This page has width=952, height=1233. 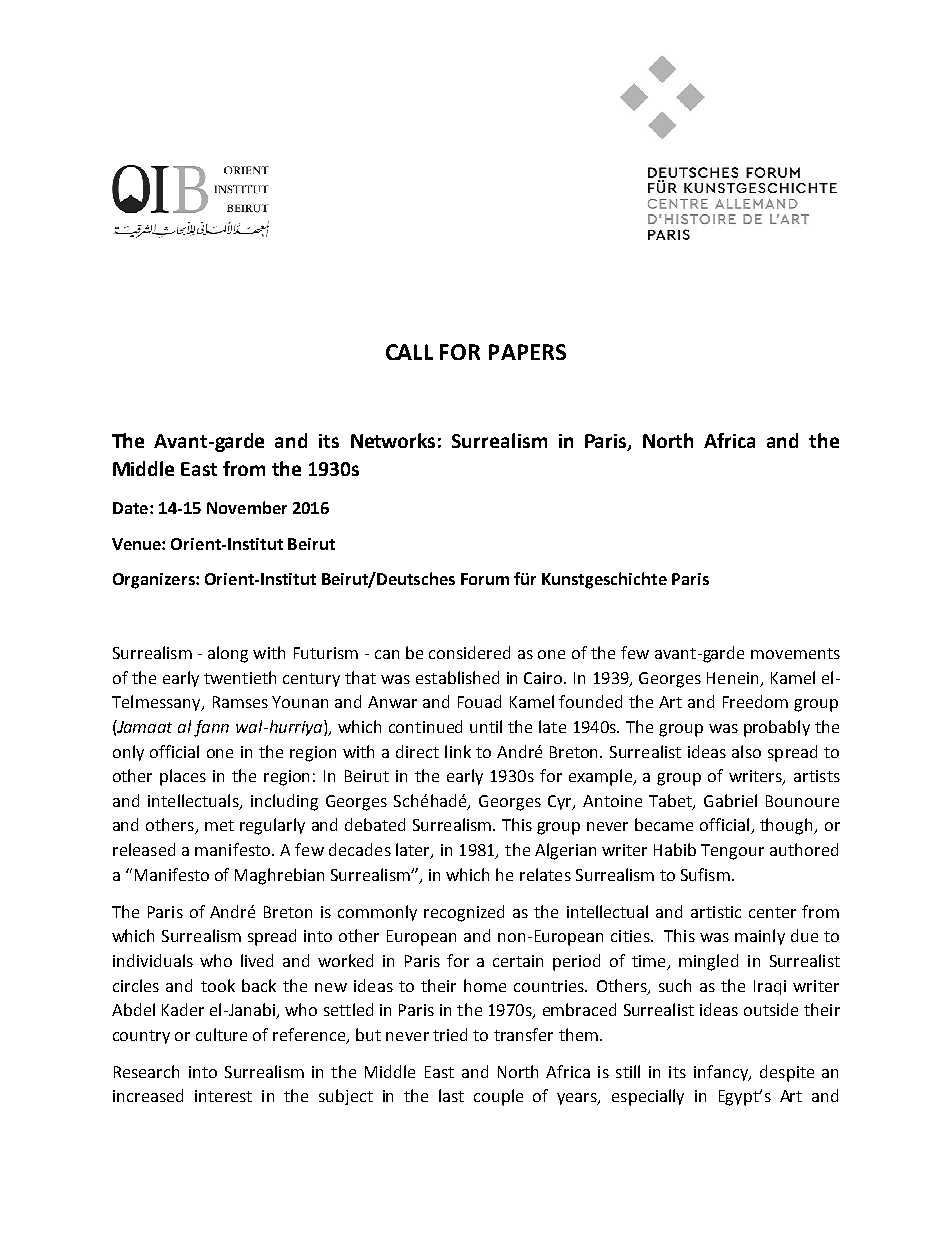 I want to click on Organizers, so click(x=155, y=581).
